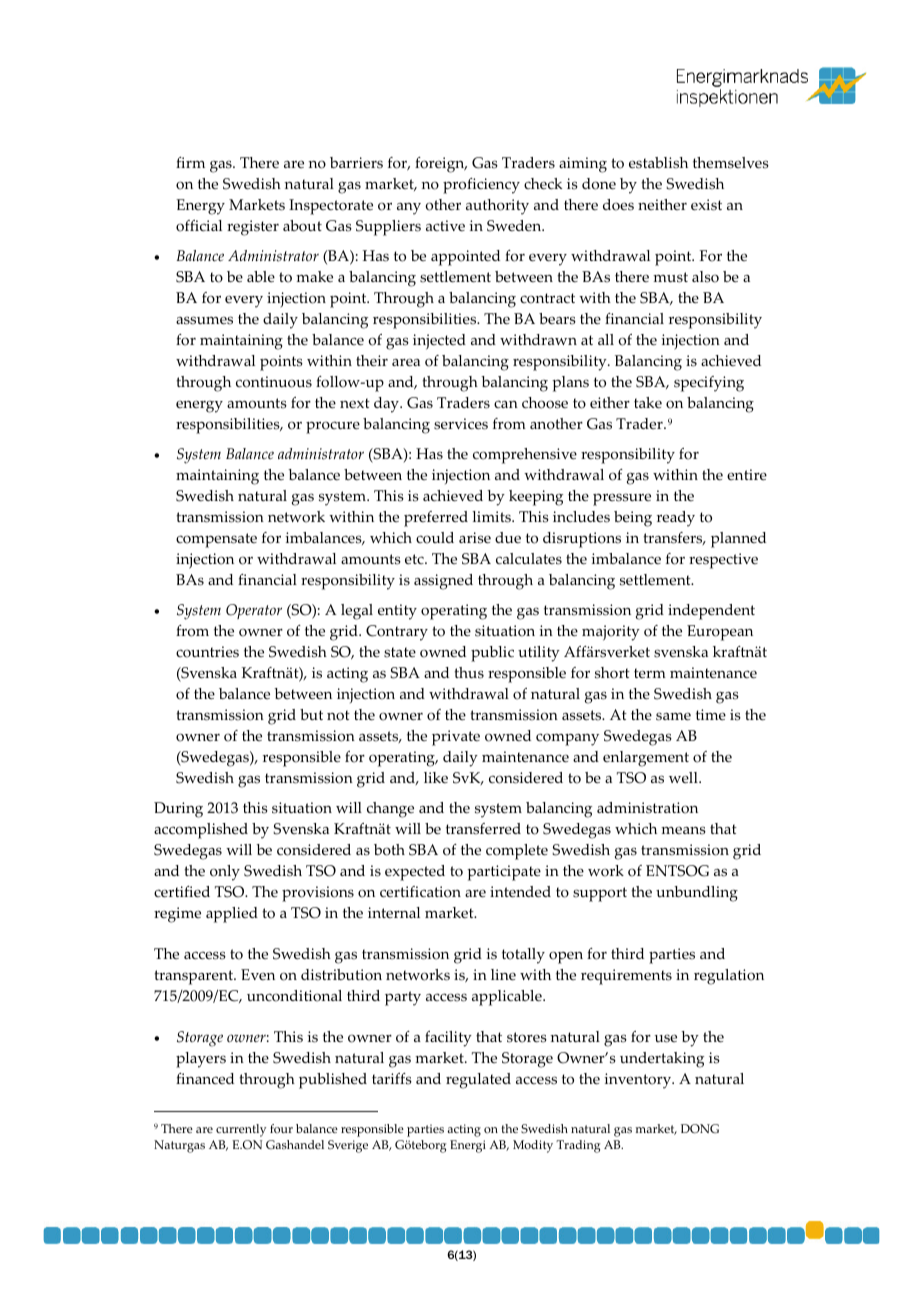 Image resolution: width=924 pixels, height=1308 pixels. What do you see at coordinates (241, 1130) in the document?
I see `currently` at bounding box center [241, 1130].
